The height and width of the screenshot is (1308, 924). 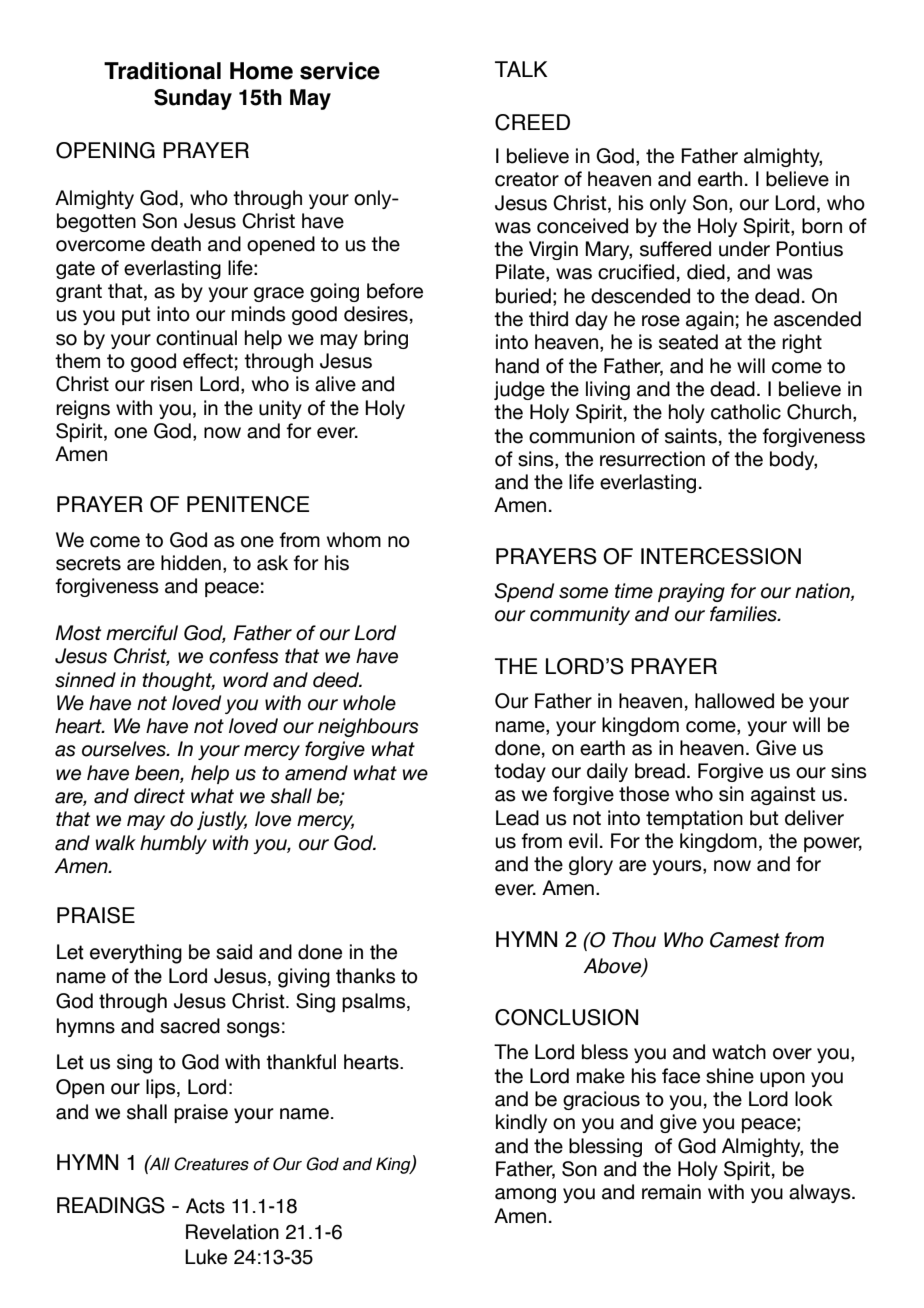 I want to click on among, so click(x=525, y=1195).
